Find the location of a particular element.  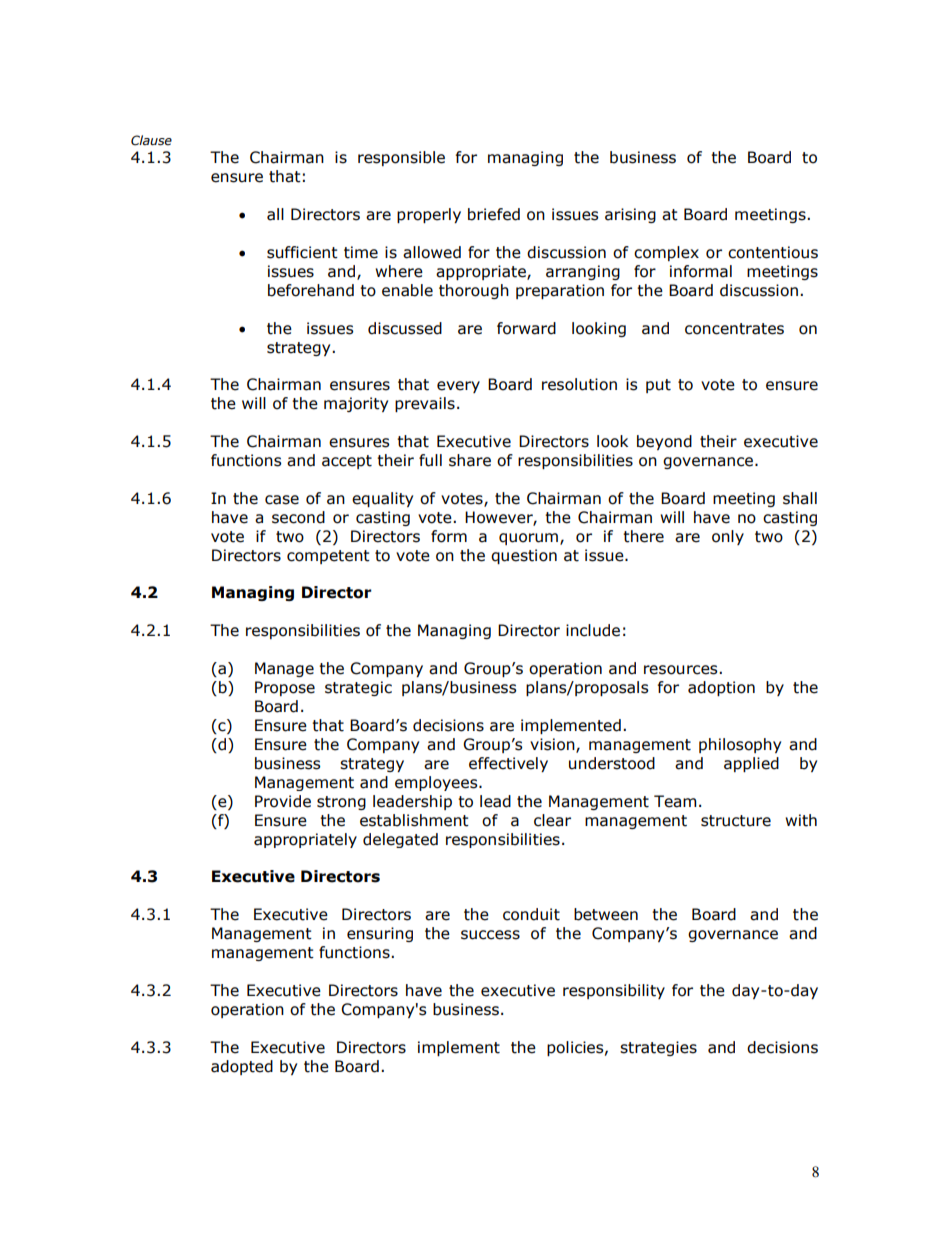

briefed is located at coordinates (494, 214).
